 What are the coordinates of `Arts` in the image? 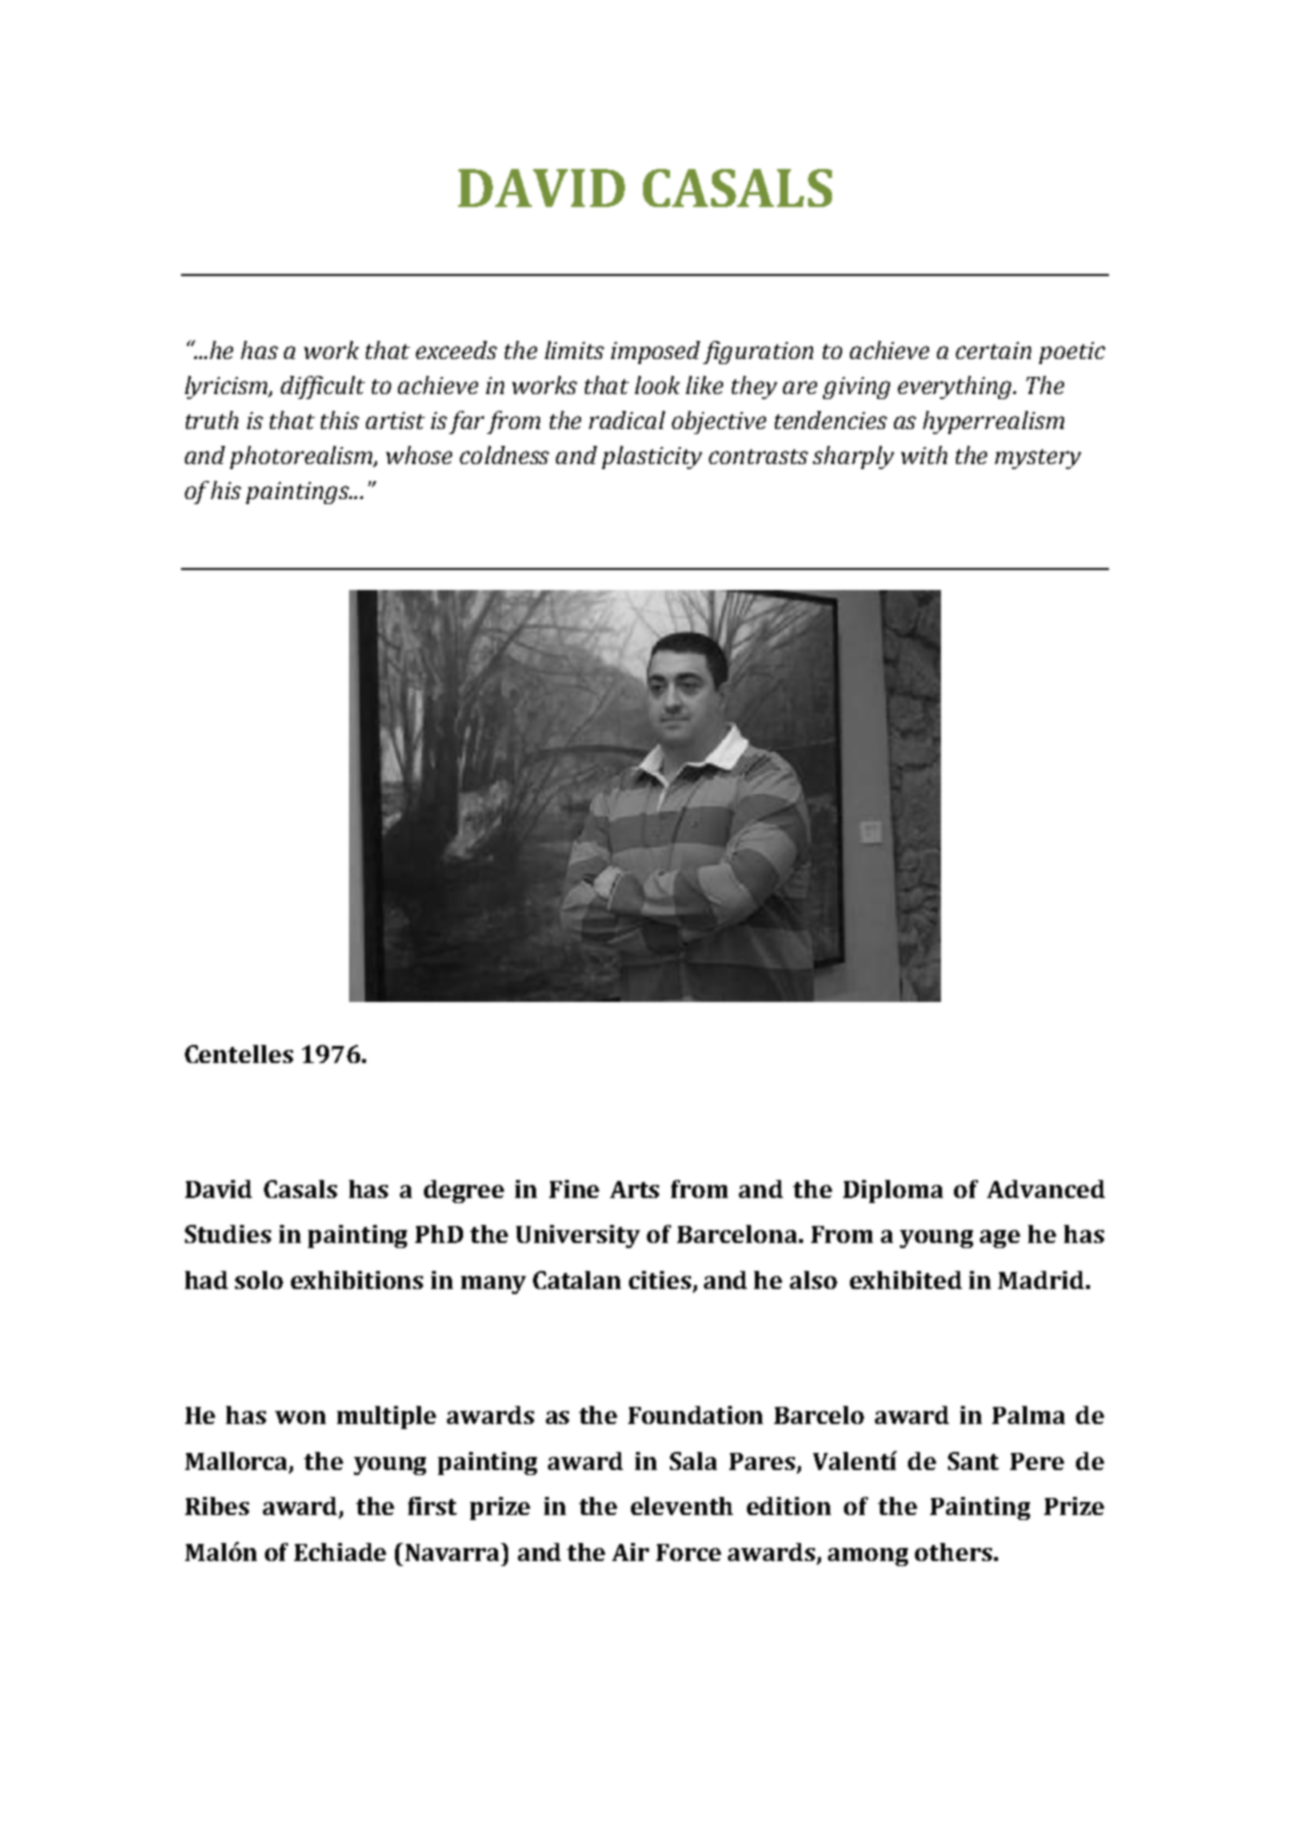 It's located at (634, 1189).
